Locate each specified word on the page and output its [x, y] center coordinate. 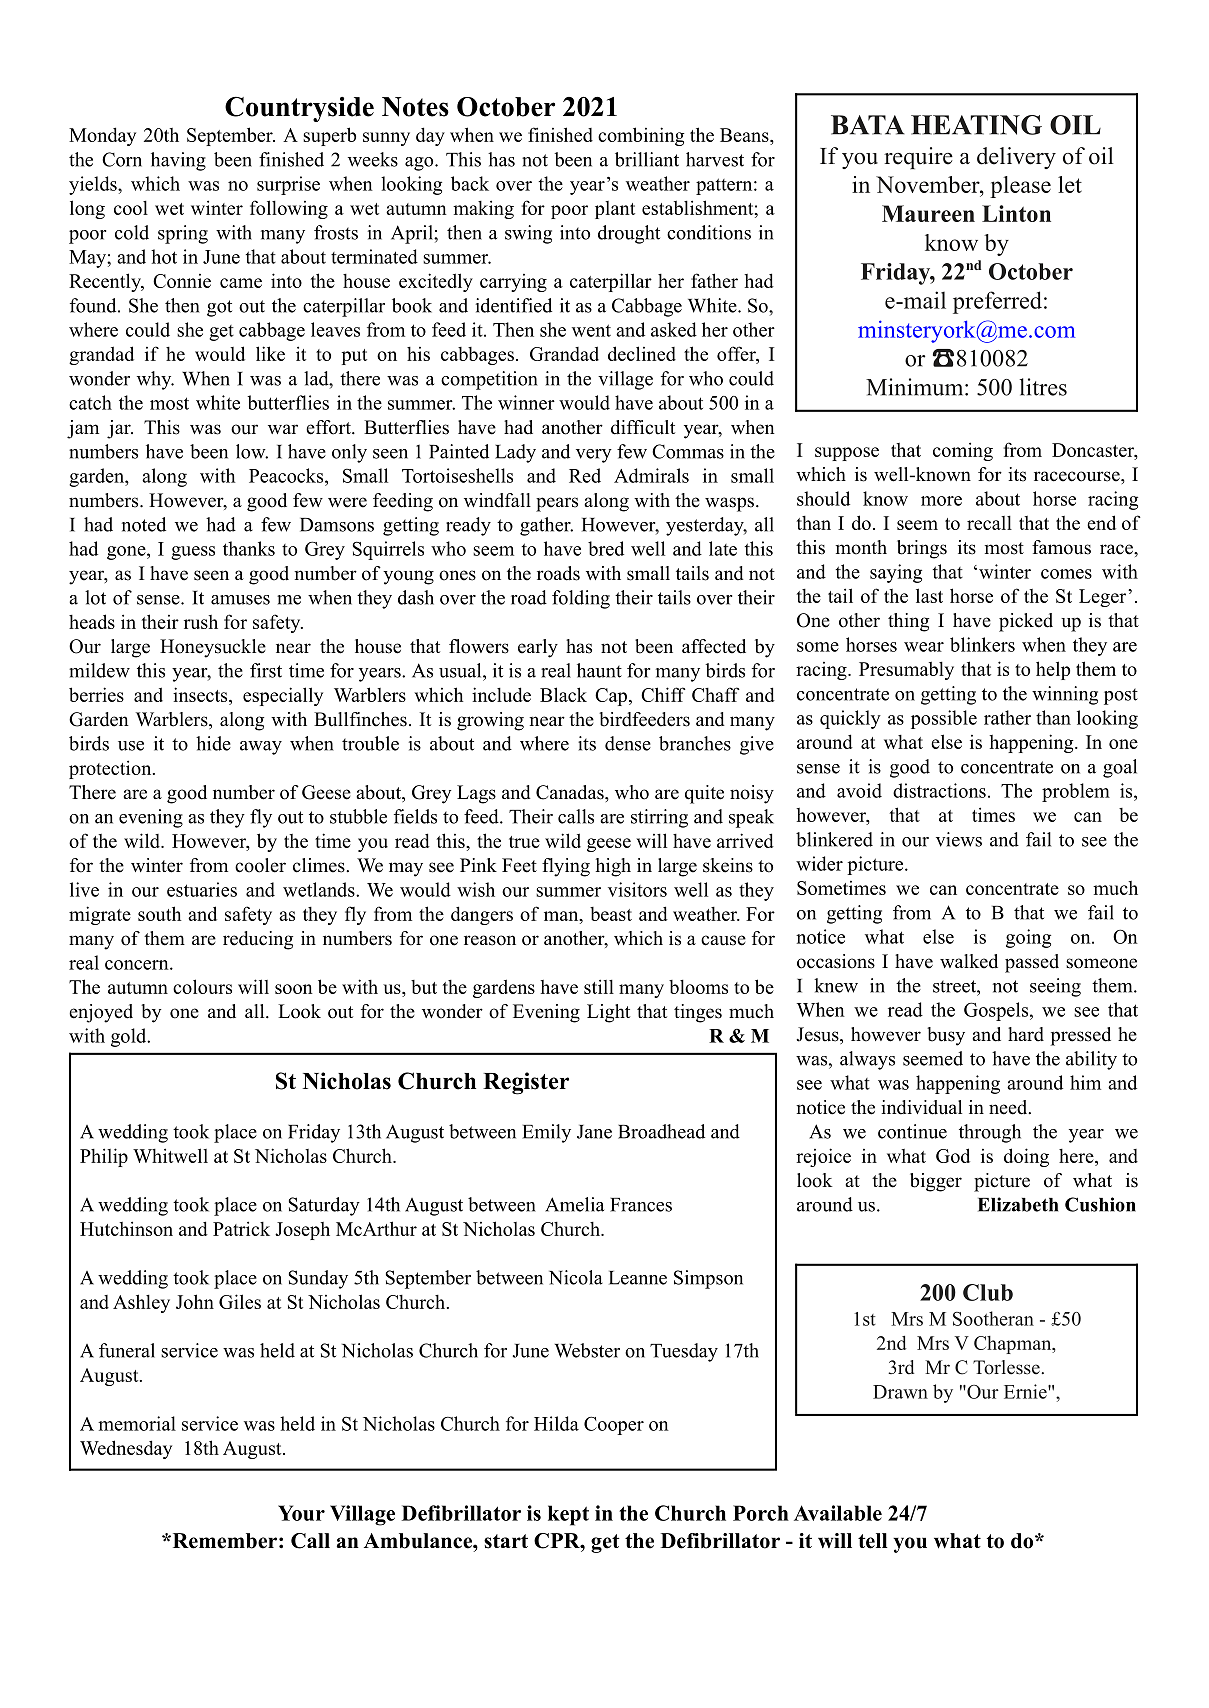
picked [1026, 622]
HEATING [976, 125]
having [178, 161]
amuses [240, 600]
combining [641, 136]
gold [130, 1037]
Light [608, 1013]
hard [1026, 1034]
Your [301, 1513]
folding [581, 599]
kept [568, 1515]
